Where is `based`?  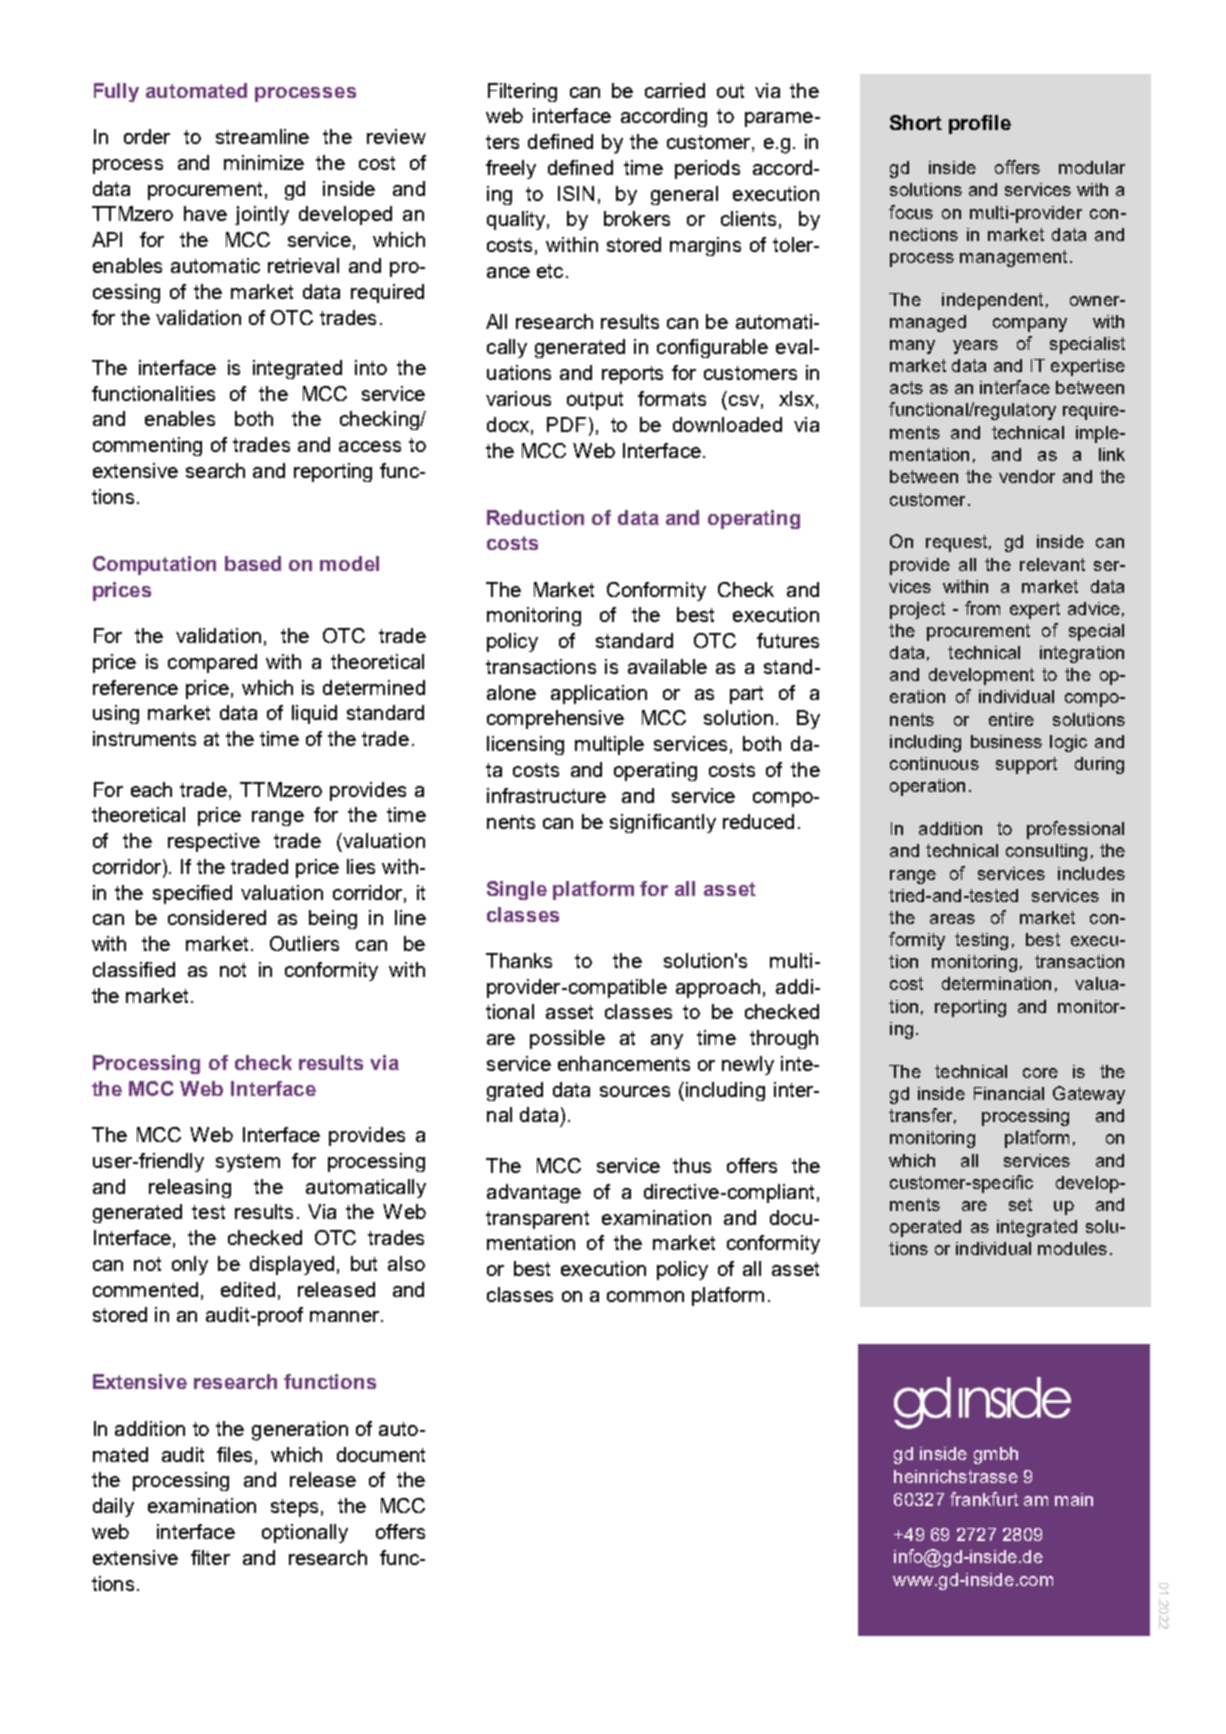 based is located at coordinates (253, 563).
